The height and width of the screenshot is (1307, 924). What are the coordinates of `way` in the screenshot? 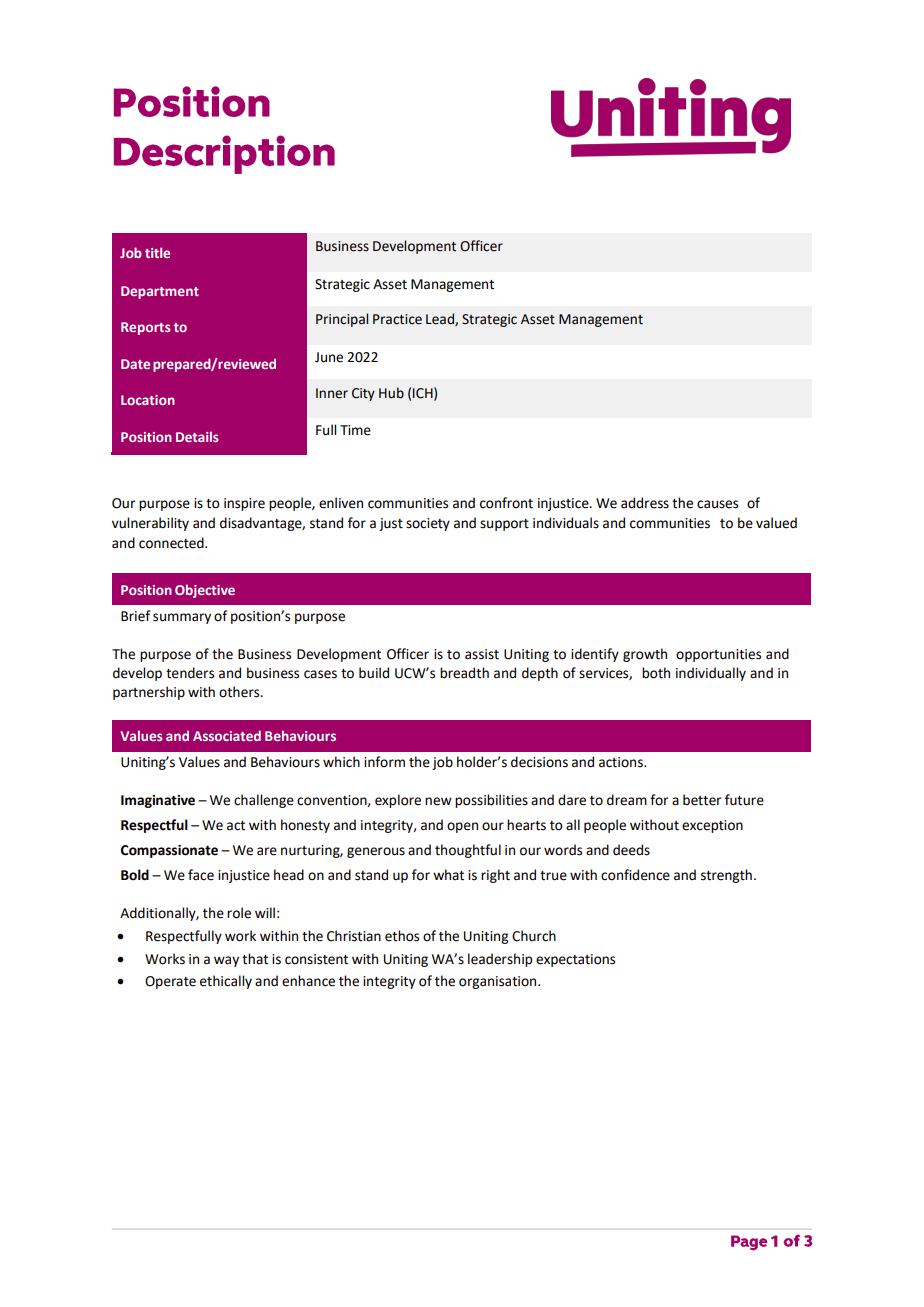 It's located at (226, 961).
